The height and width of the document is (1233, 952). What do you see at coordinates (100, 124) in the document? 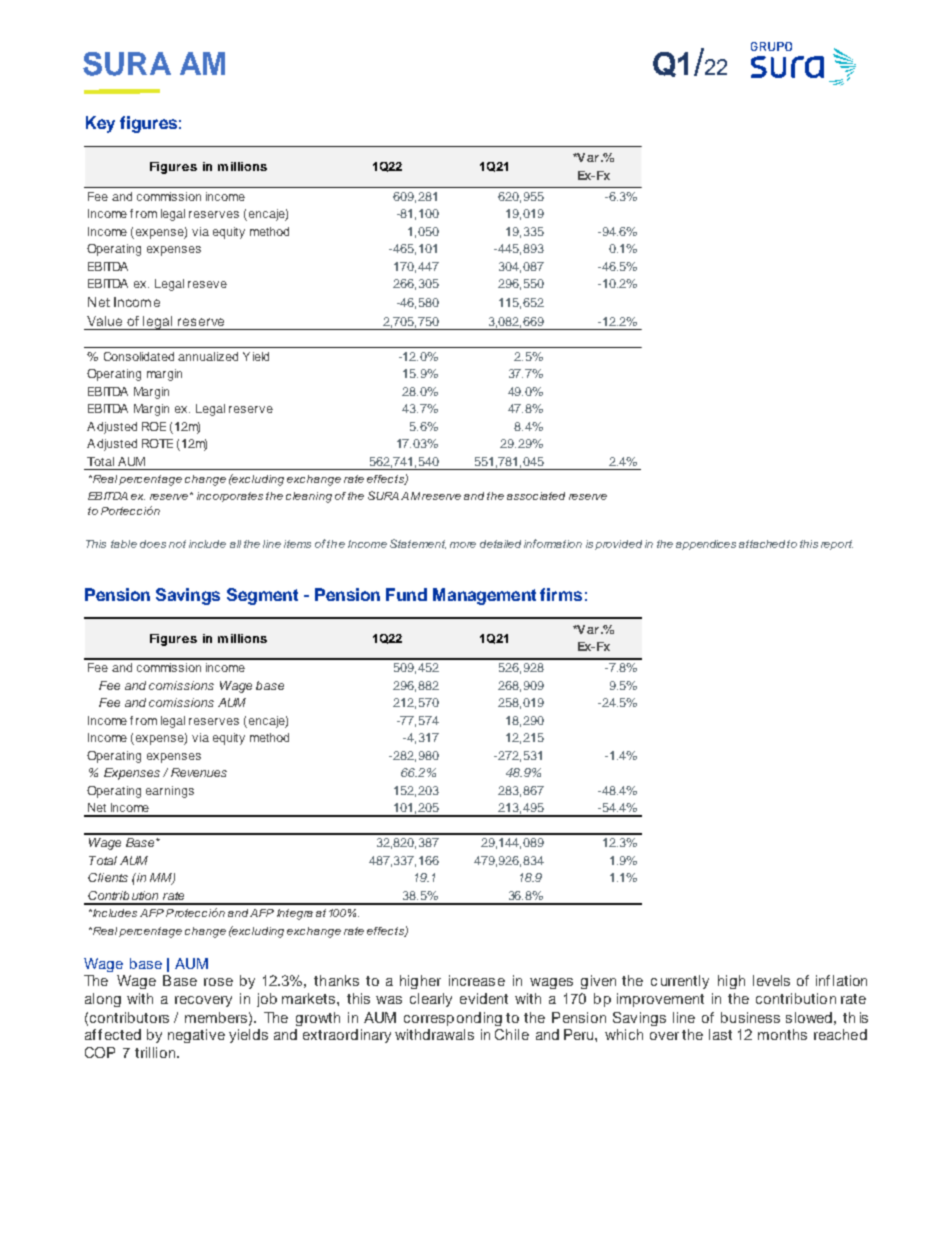
I see `Key` at bounding box center [100, 124].
